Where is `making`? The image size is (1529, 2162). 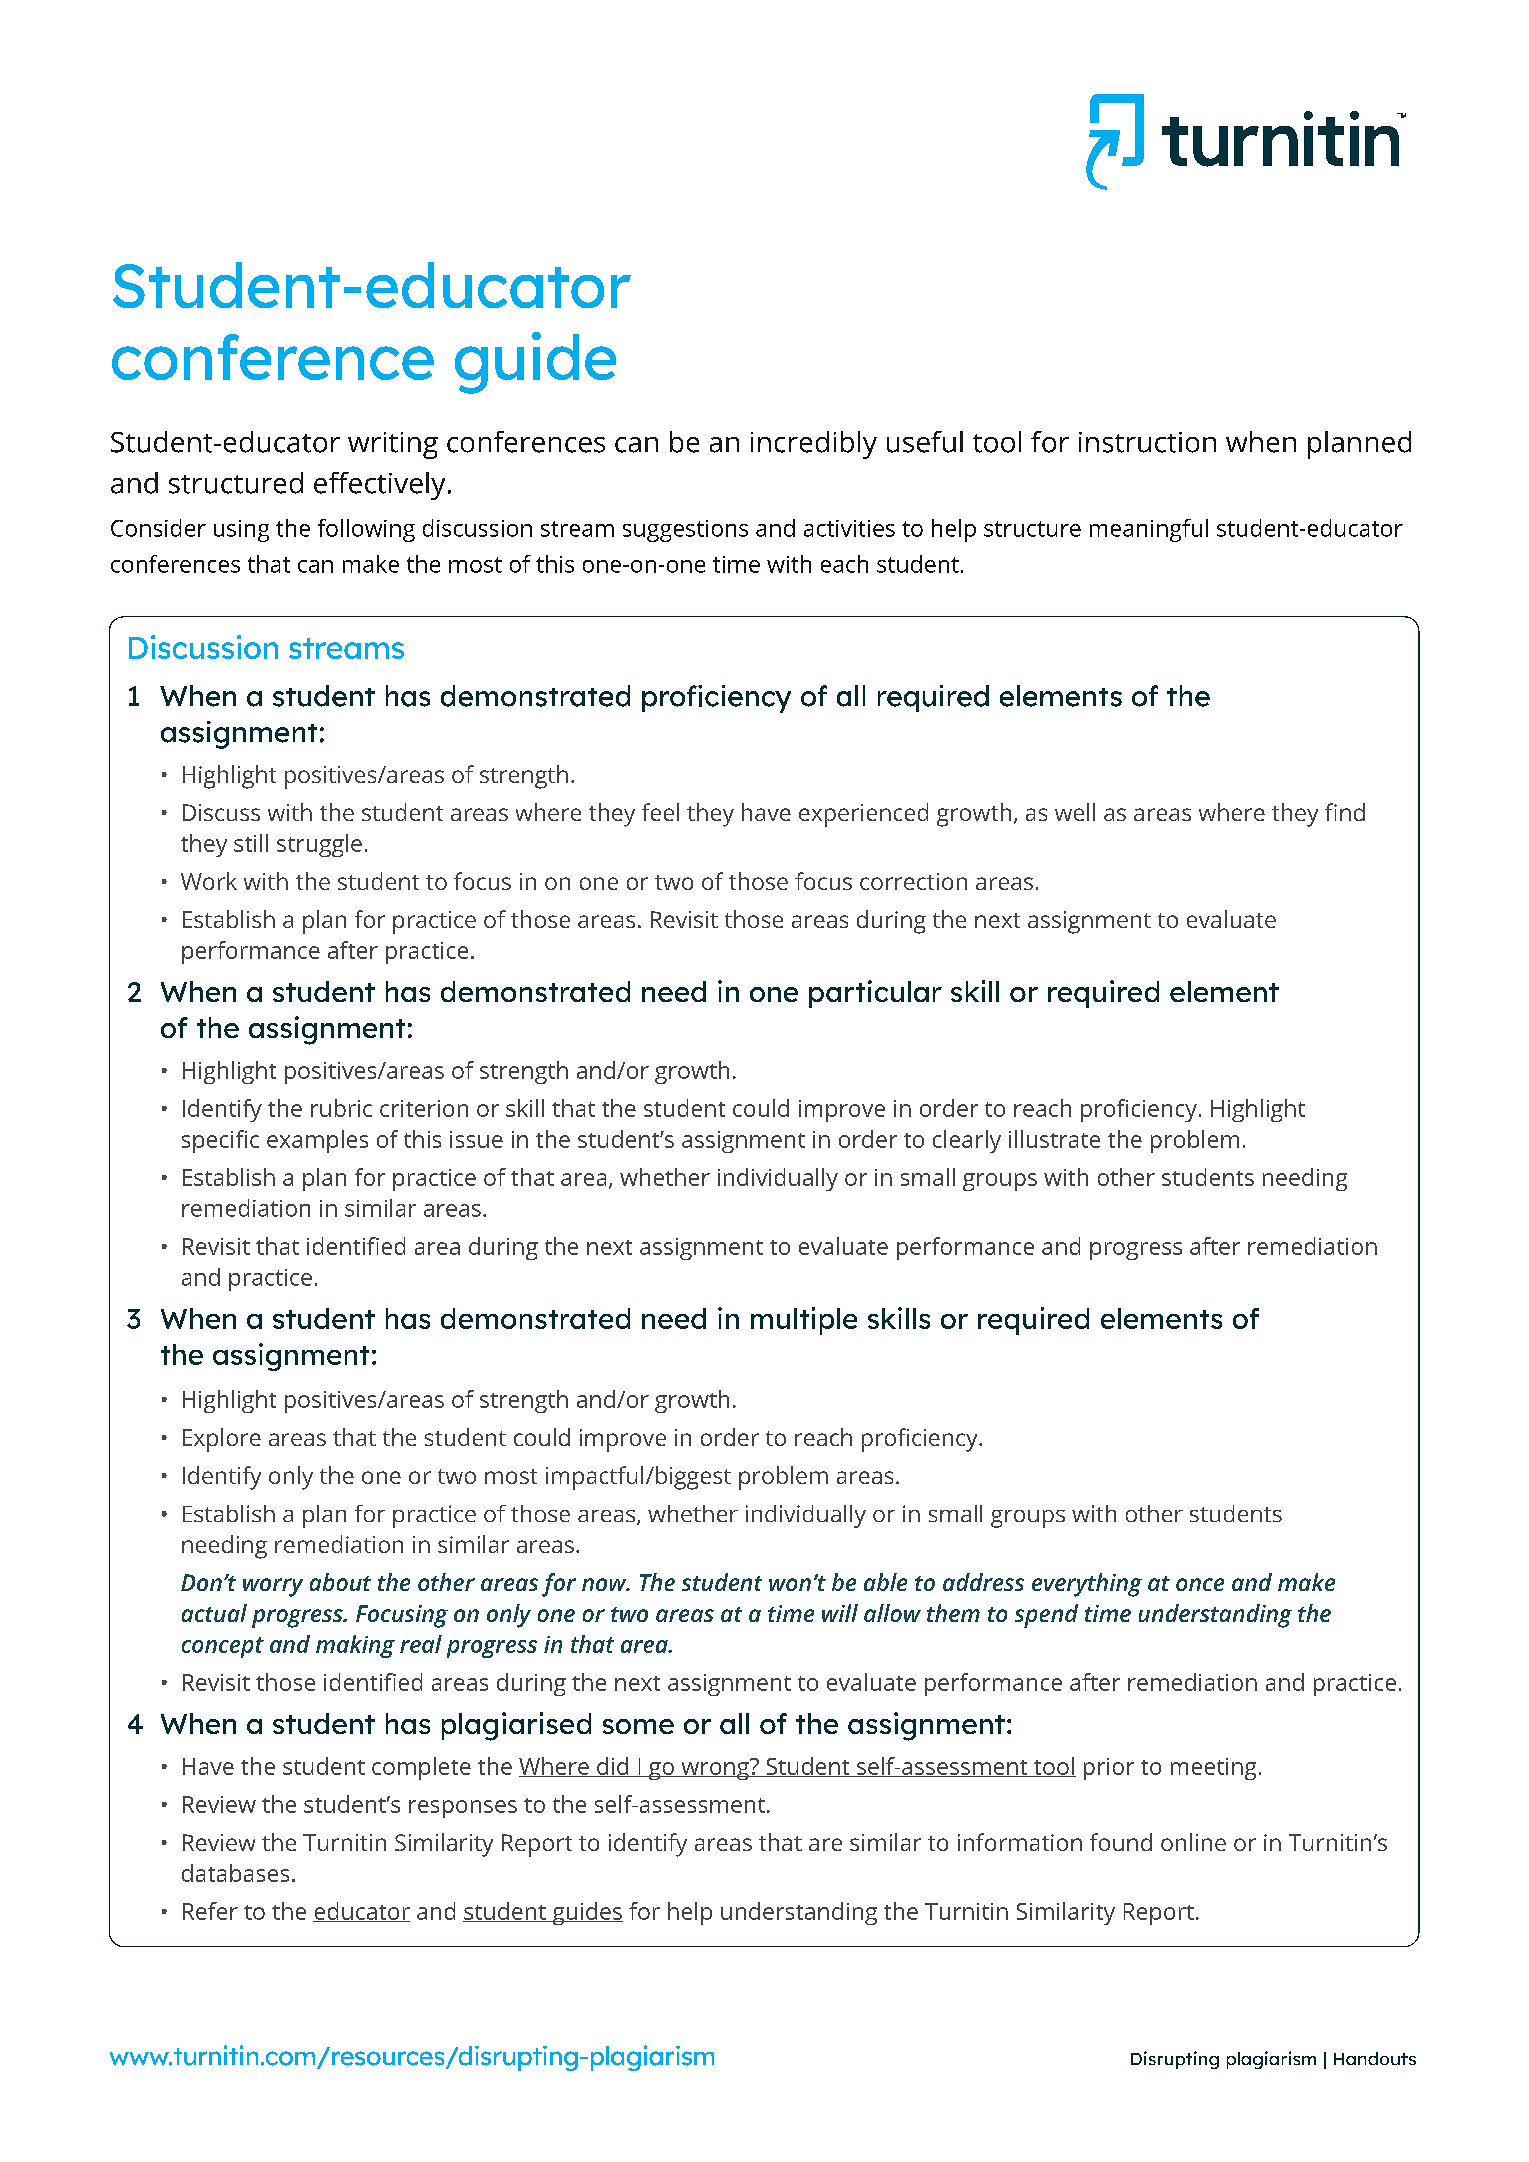
making is located at coordinates (355, 1646).
